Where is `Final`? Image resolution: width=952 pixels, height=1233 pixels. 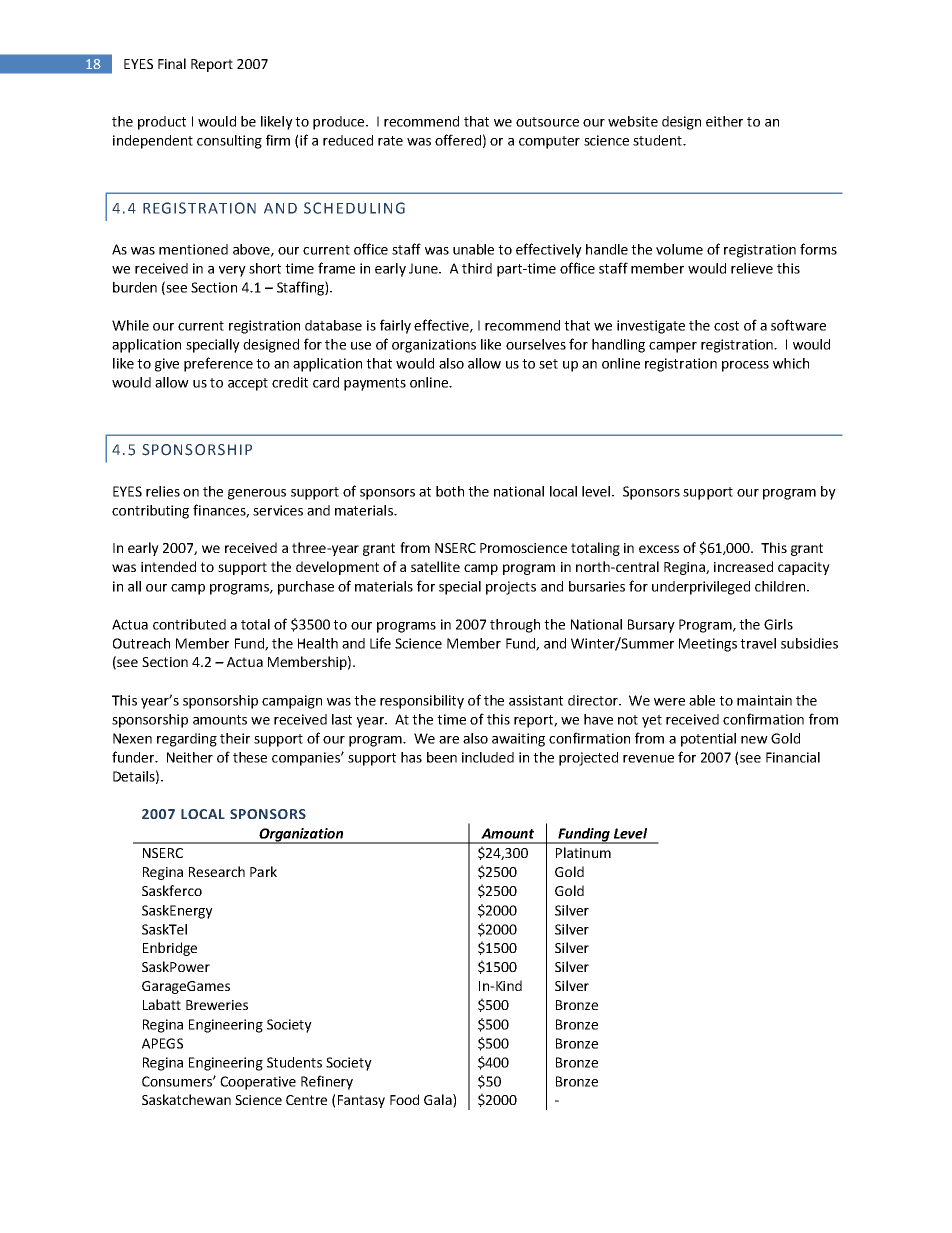
Final is located at coordinates (172, 63).
